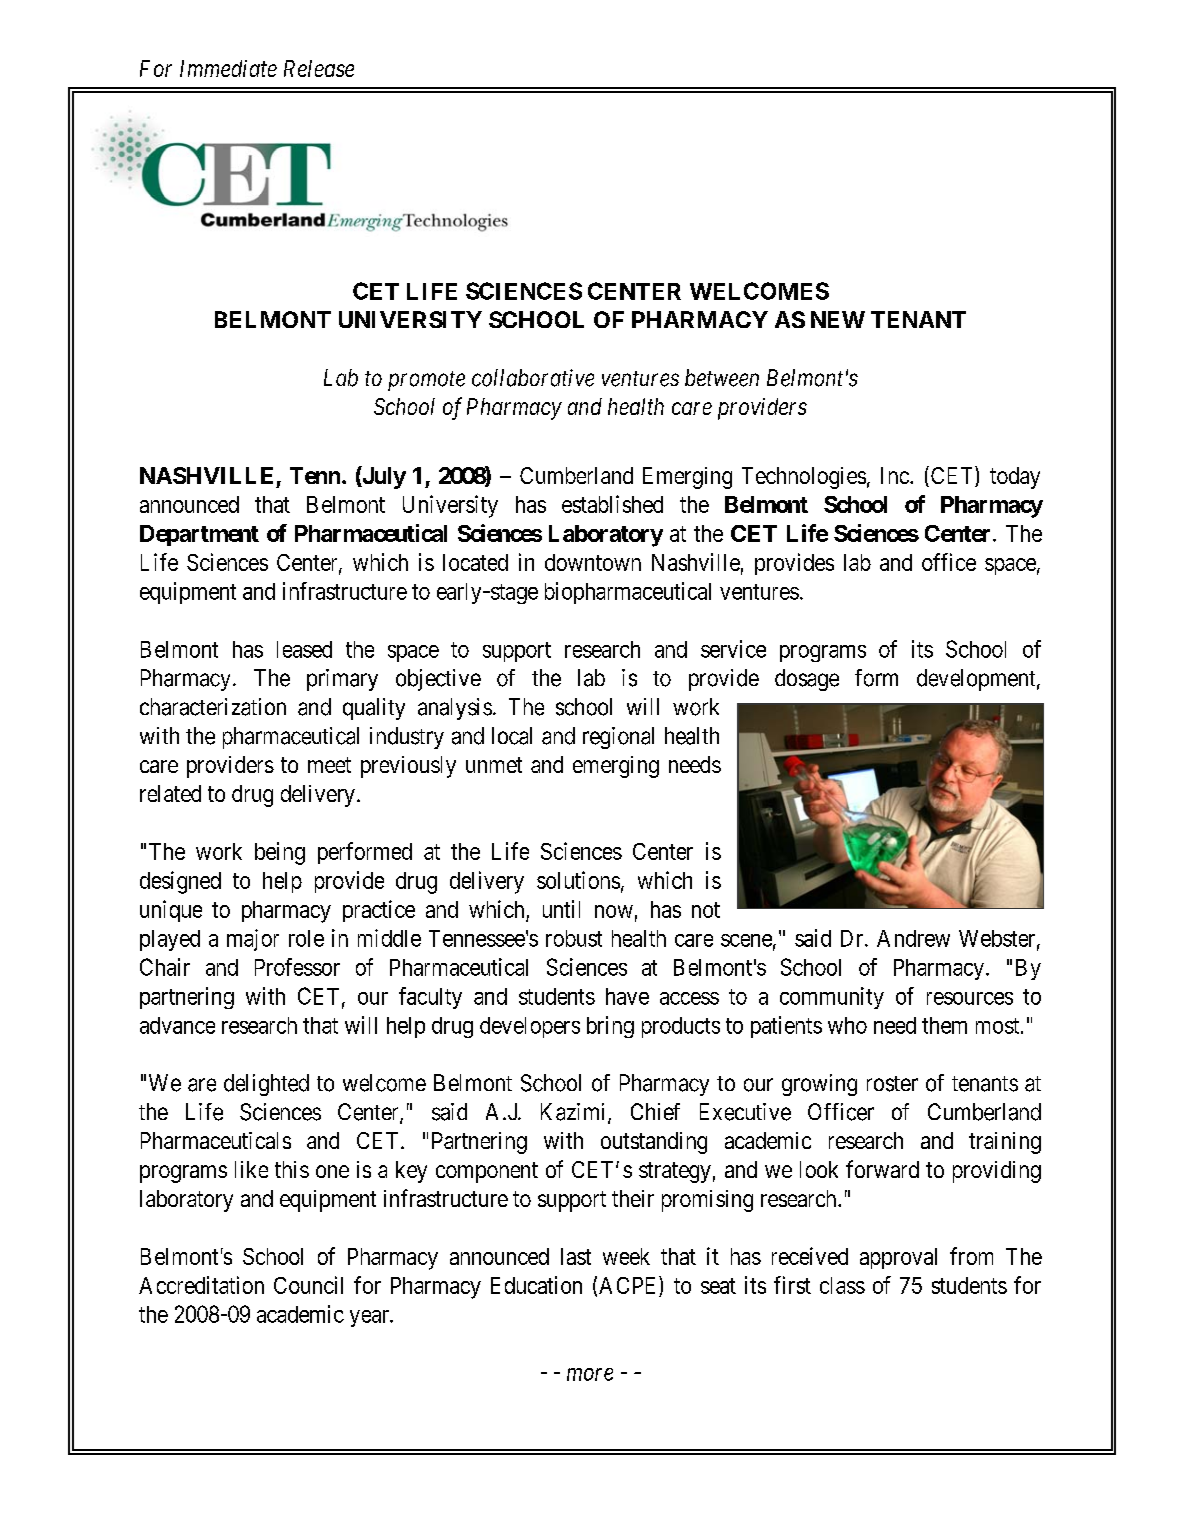  What do you see at coordinates (574, 938) in the screenshot?
I see `robust` at bounding box center [574, 938].
